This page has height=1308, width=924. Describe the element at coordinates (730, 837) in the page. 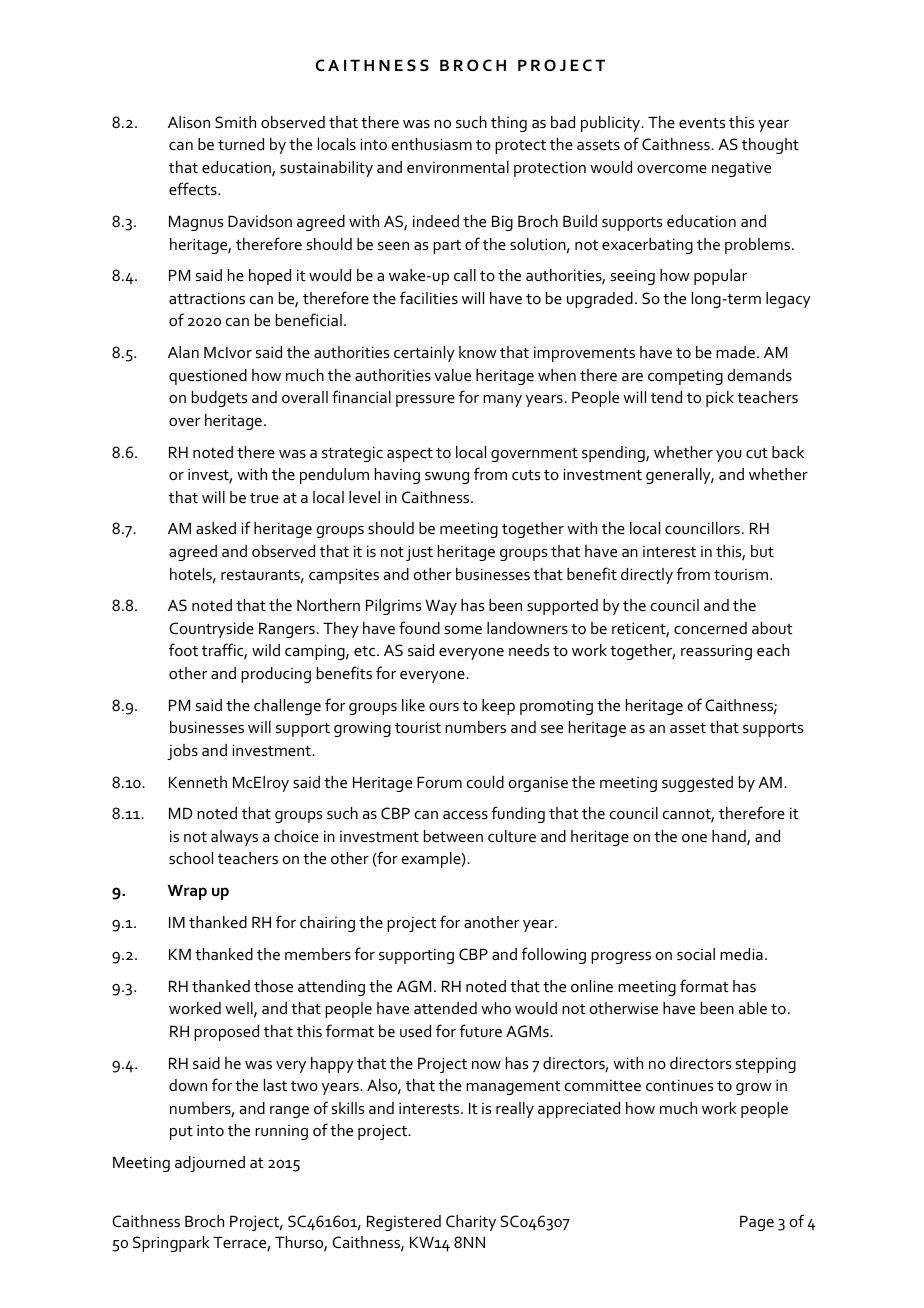

I see `hand` at that location.
